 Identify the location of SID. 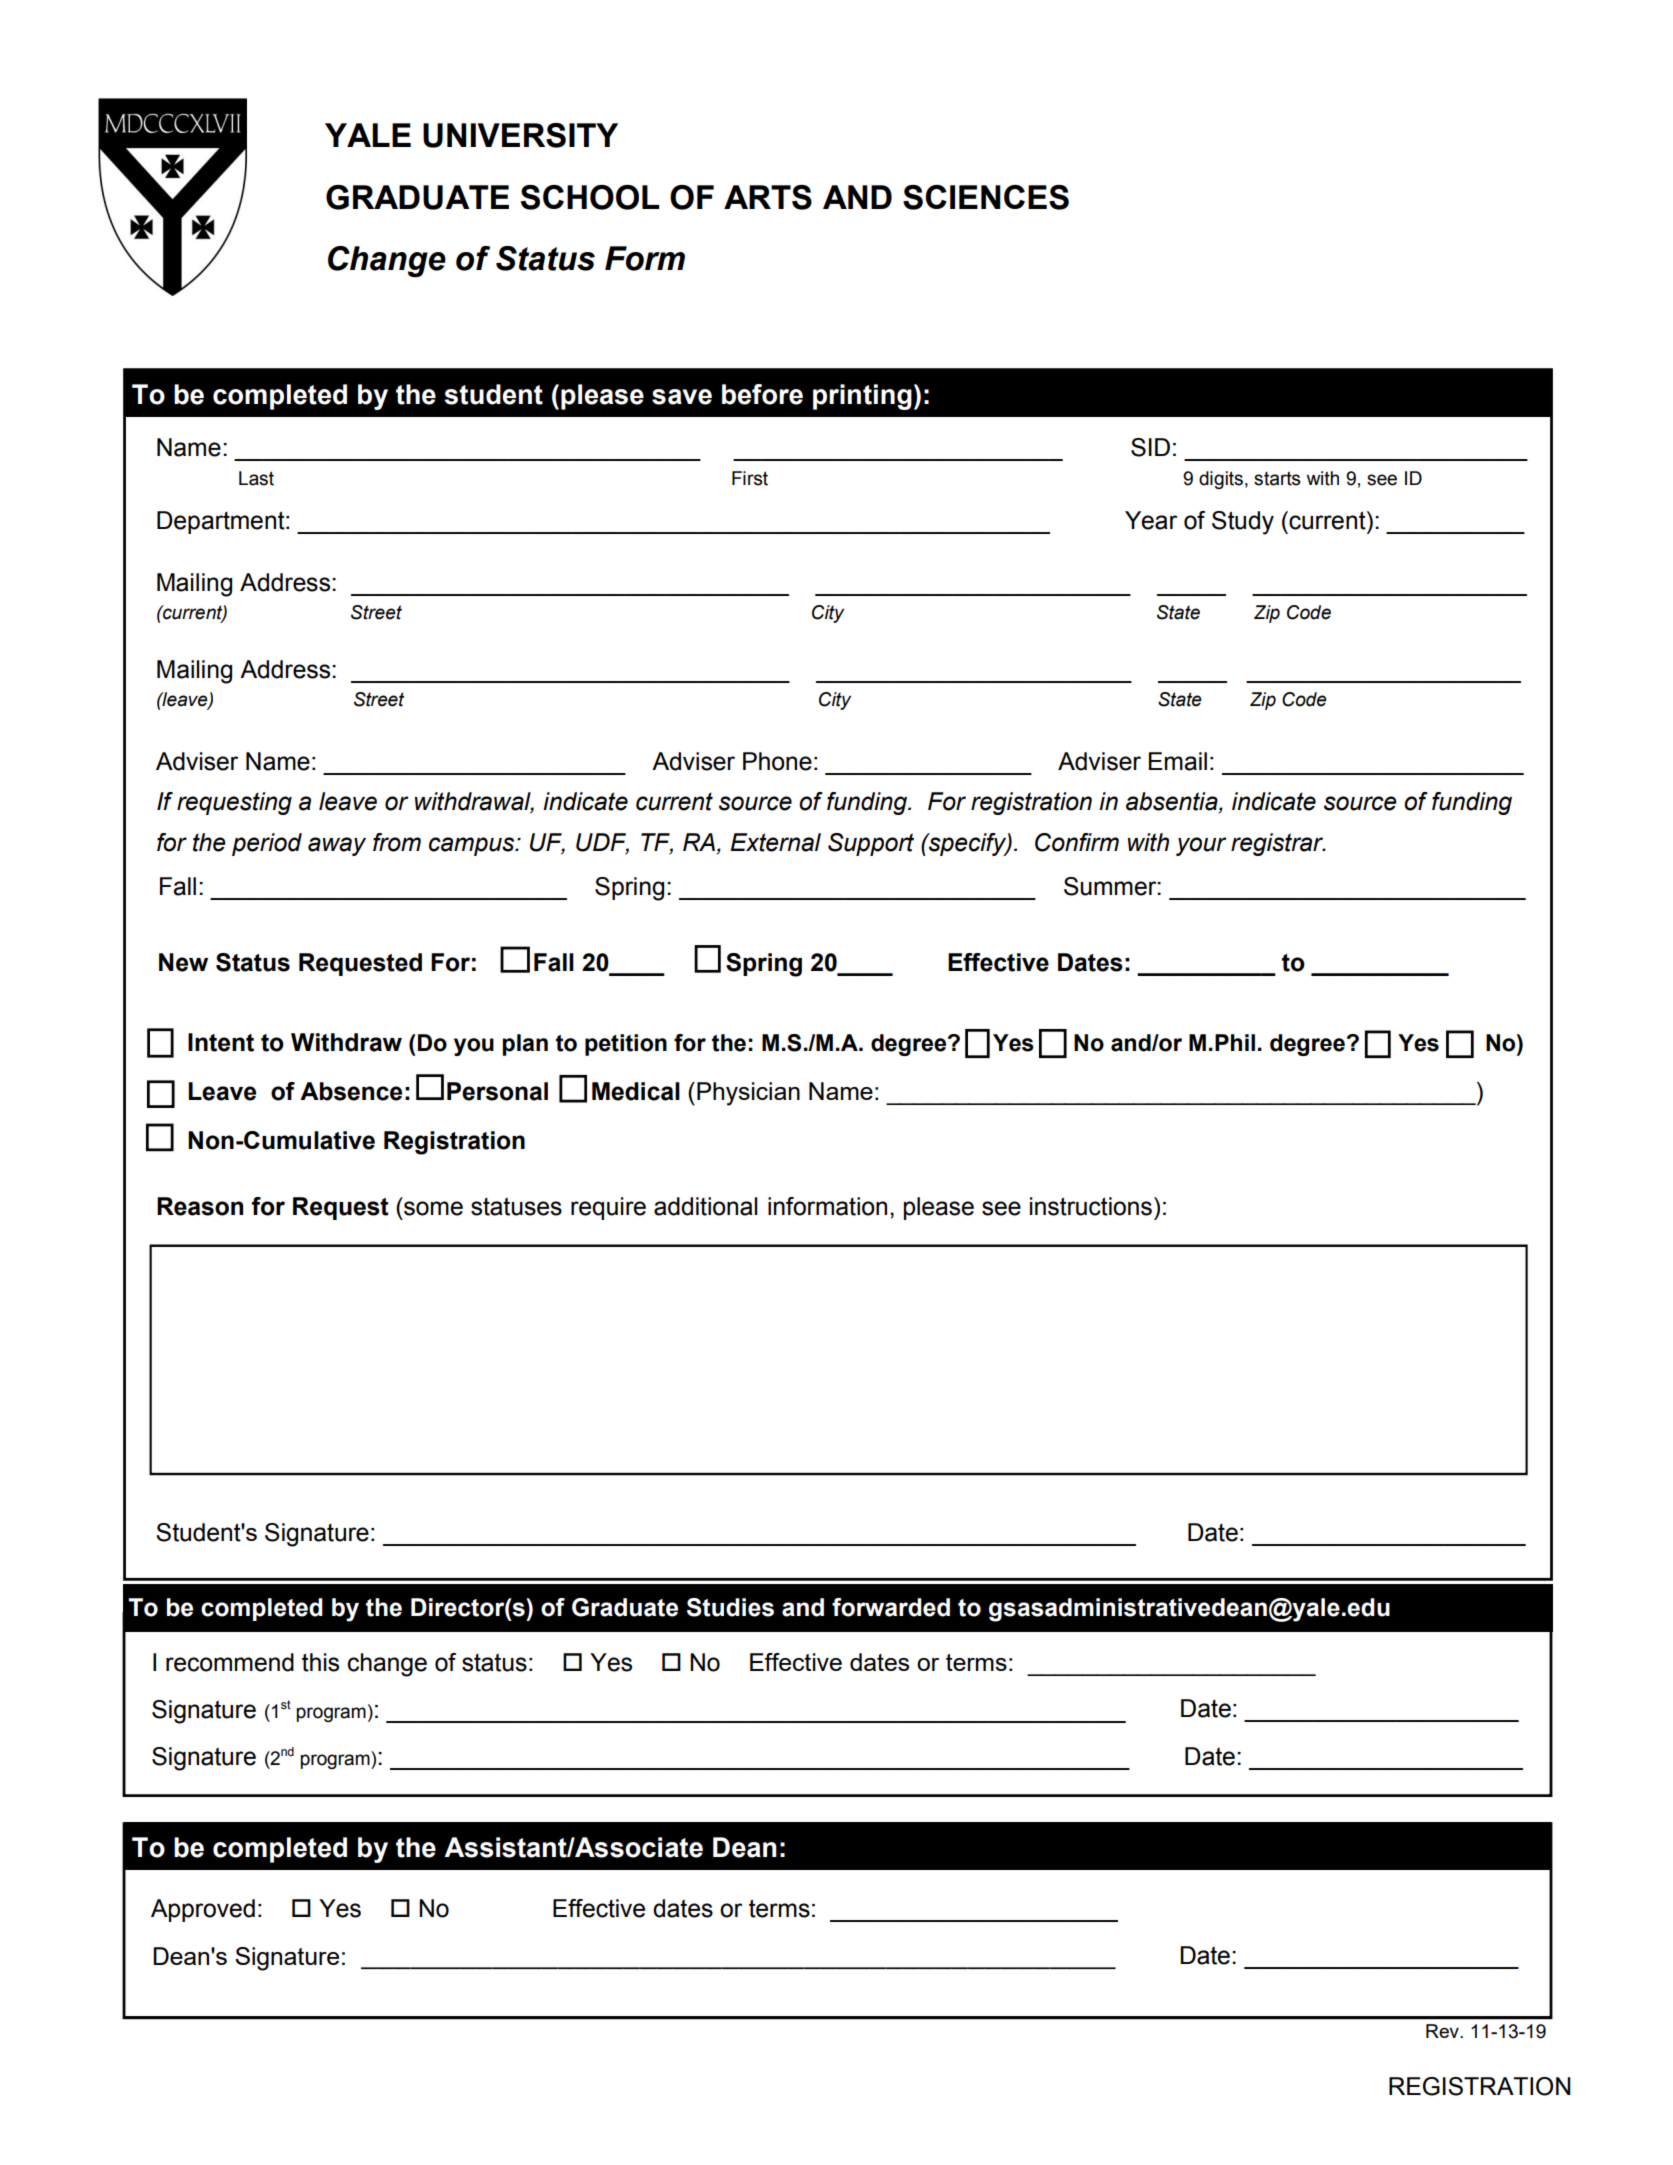
(1150, 447).
